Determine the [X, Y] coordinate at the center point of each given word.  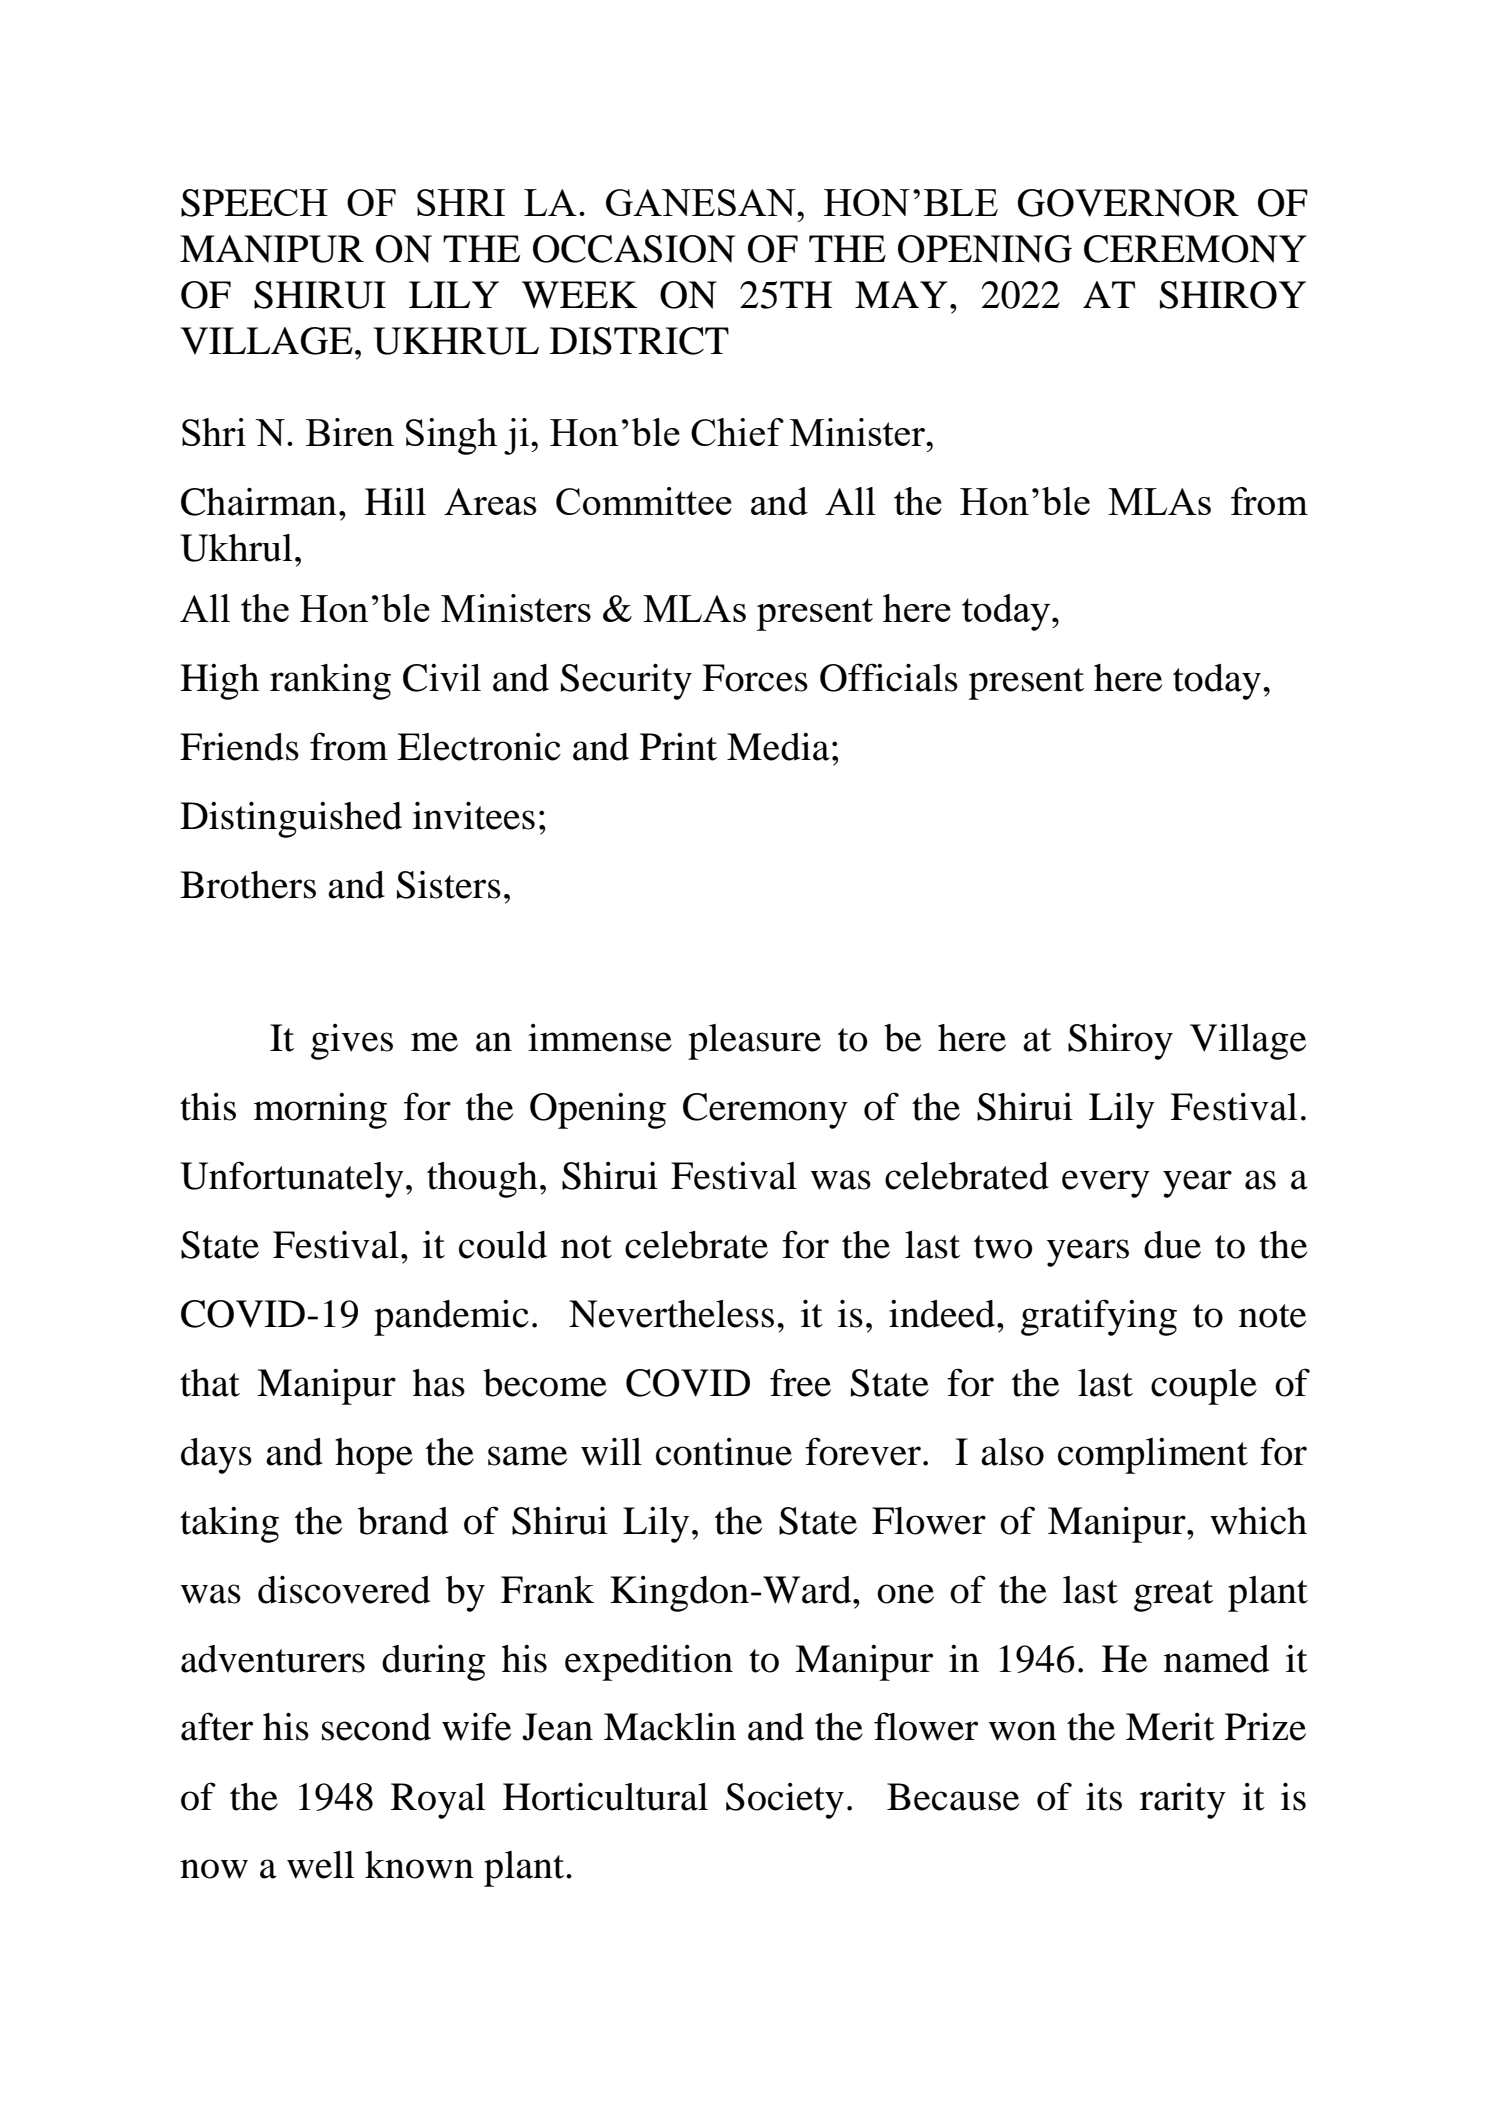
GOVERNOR [1128, 203]
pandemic [451, 1318]
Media [778, 747]
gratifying [1099, 1317]
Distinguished [291, 819]
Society [785, 1801]
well [321, 1865]
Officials [889, 677]
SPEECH [254, 203]
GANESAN [702, 202]
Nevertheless [671, 1314]
